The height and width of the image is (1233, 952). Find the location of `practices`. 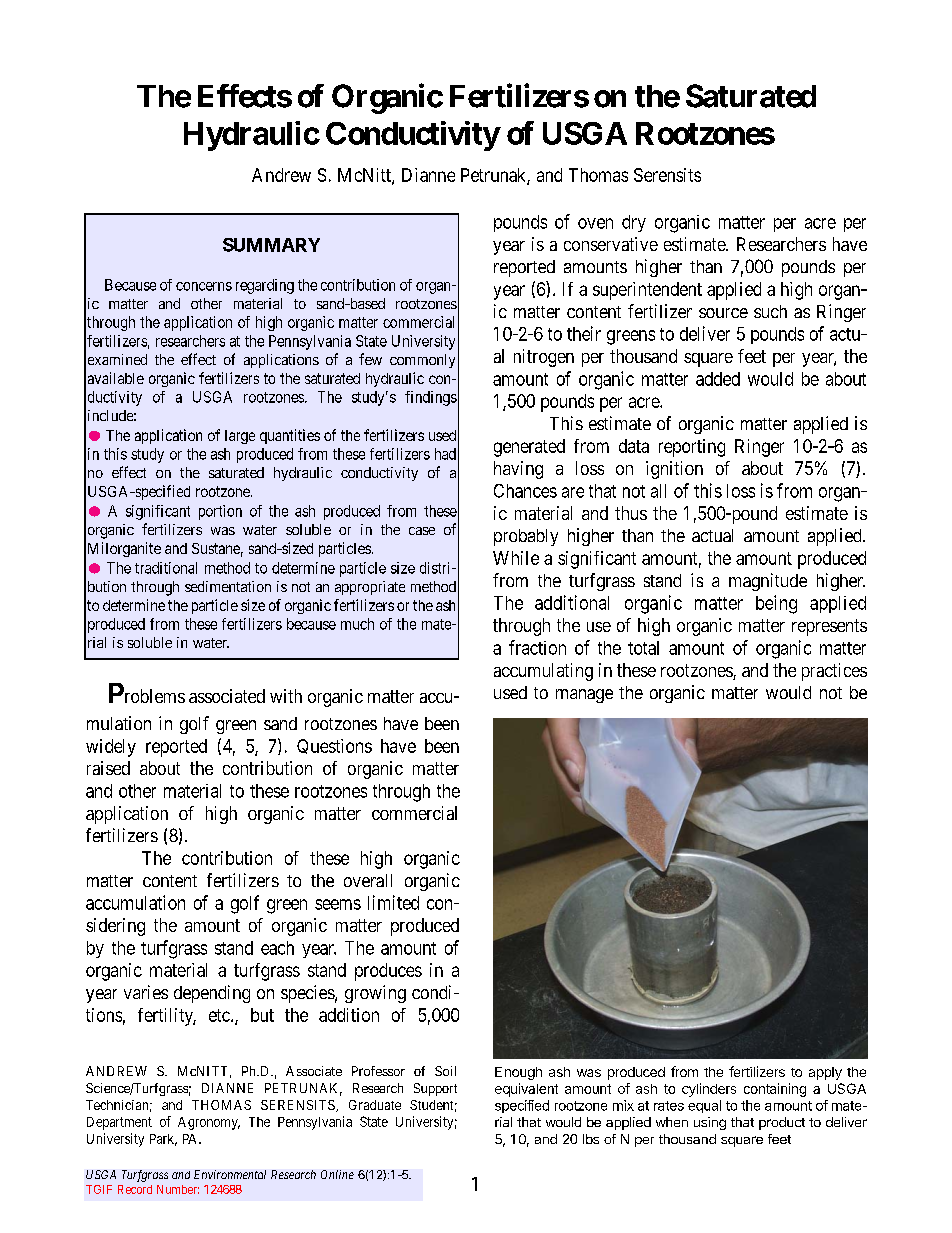

practices is located at coordinates (834, 672).
